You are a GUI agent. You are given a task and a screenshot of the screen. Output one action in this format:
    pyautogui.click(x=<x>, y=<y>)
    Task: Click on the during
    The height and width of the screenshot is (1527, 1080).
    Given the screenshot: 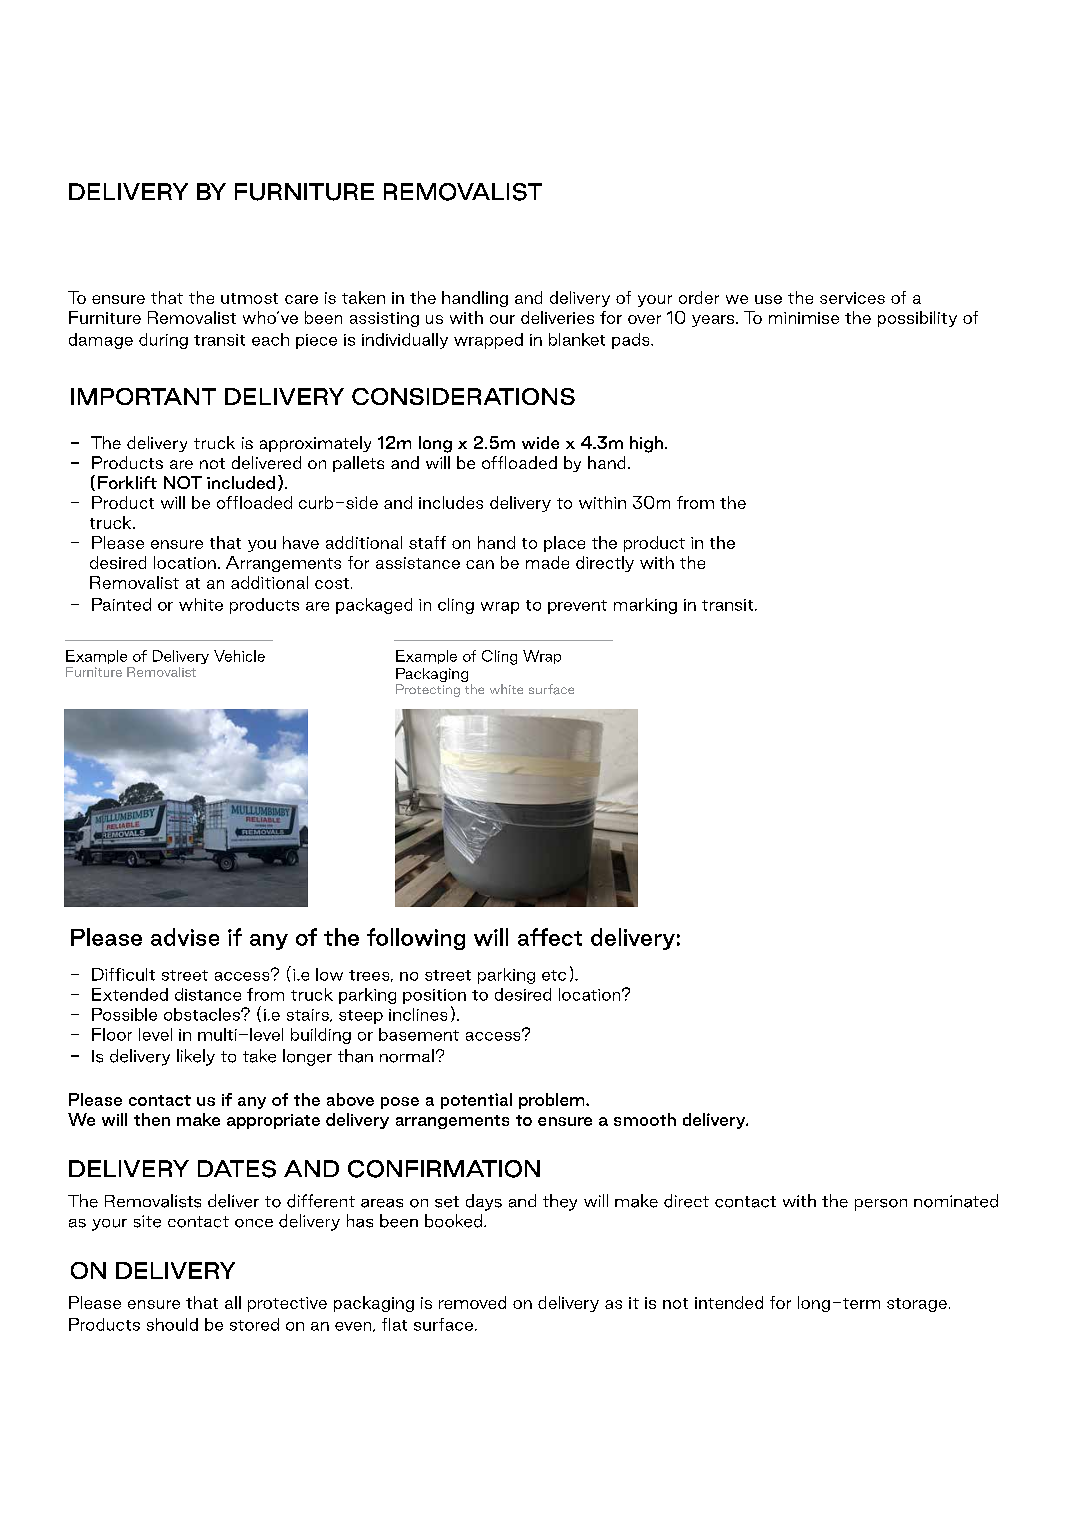 What is the action you would take?
    pyautogui.click(x=163, y=341)
